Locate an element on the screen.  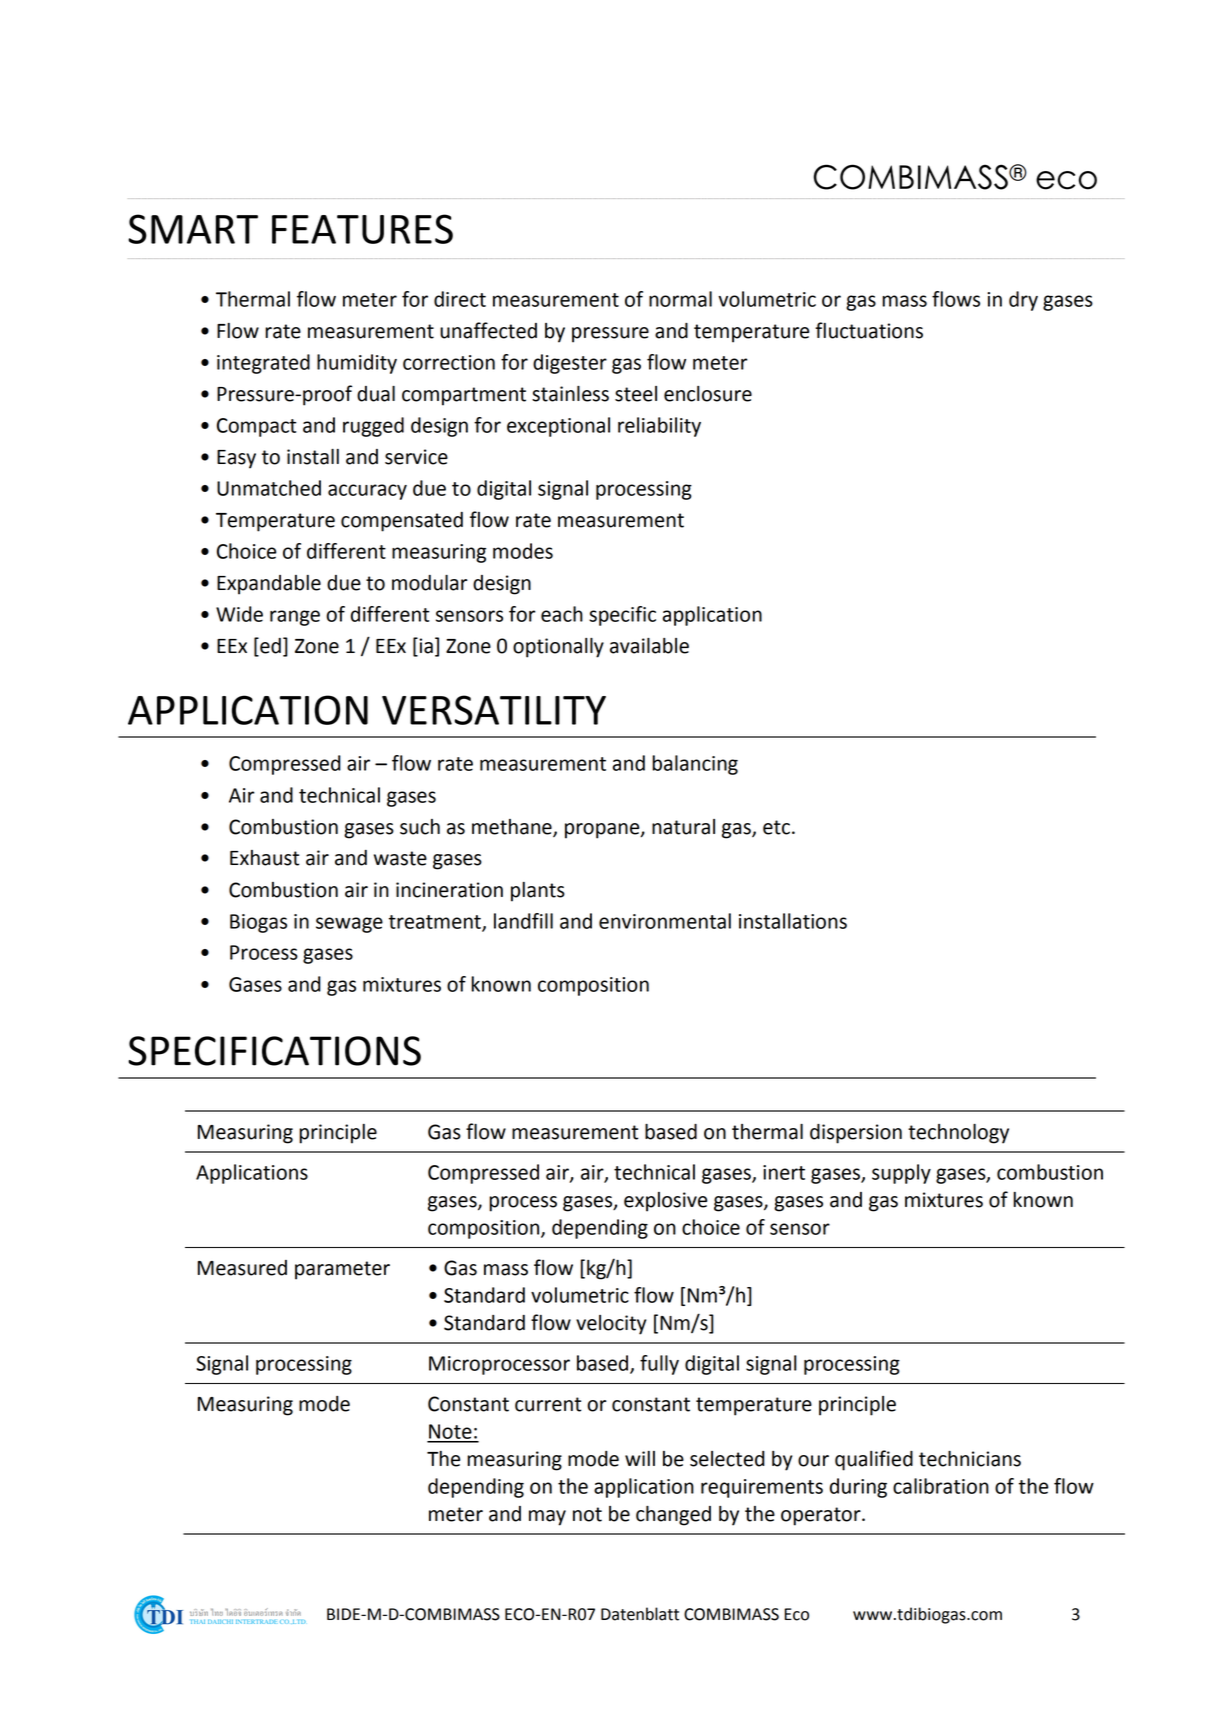
available is located at coordinates (649, 646).
